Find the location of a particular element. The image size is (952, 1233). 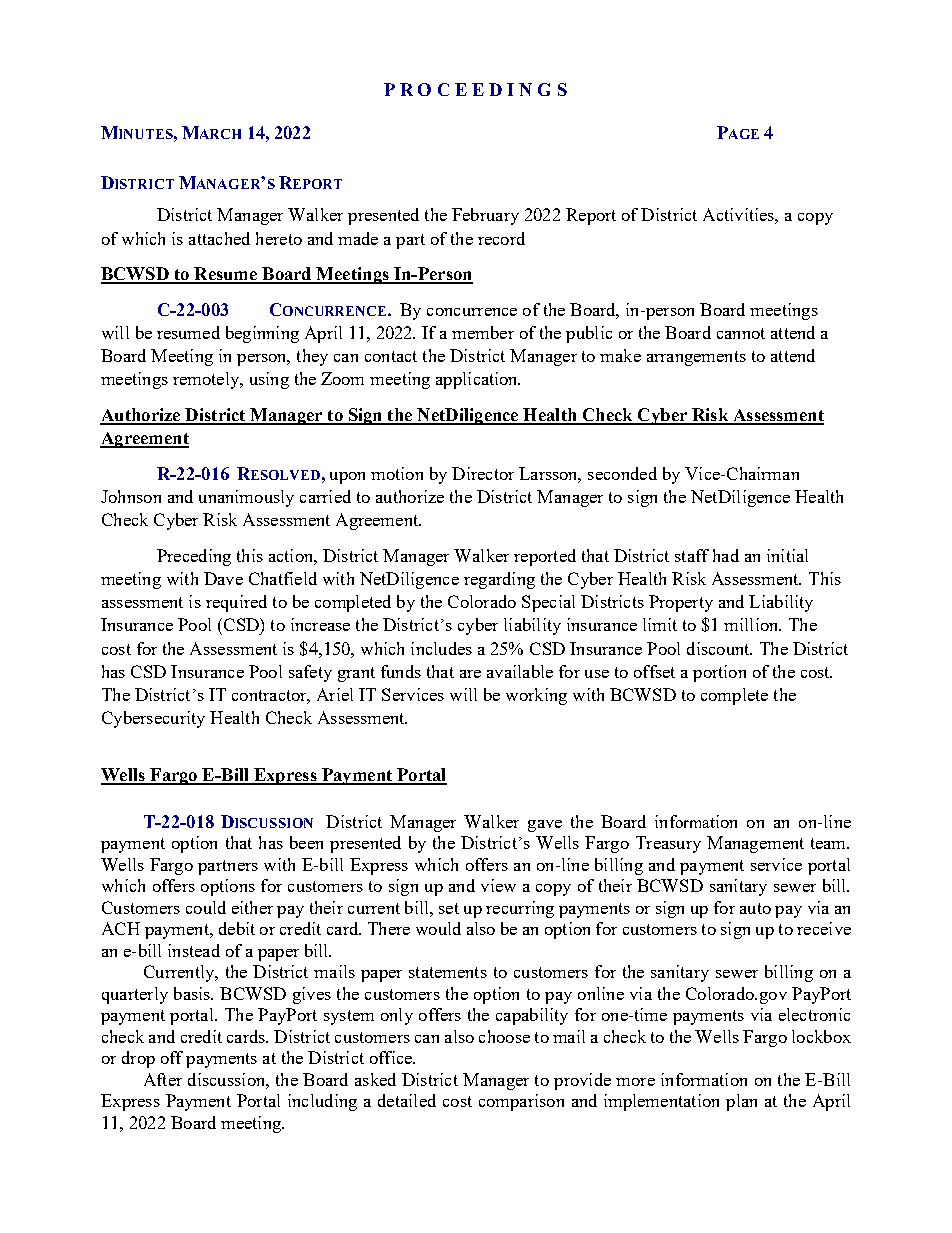

attached is located at coordinates (219, 238).
